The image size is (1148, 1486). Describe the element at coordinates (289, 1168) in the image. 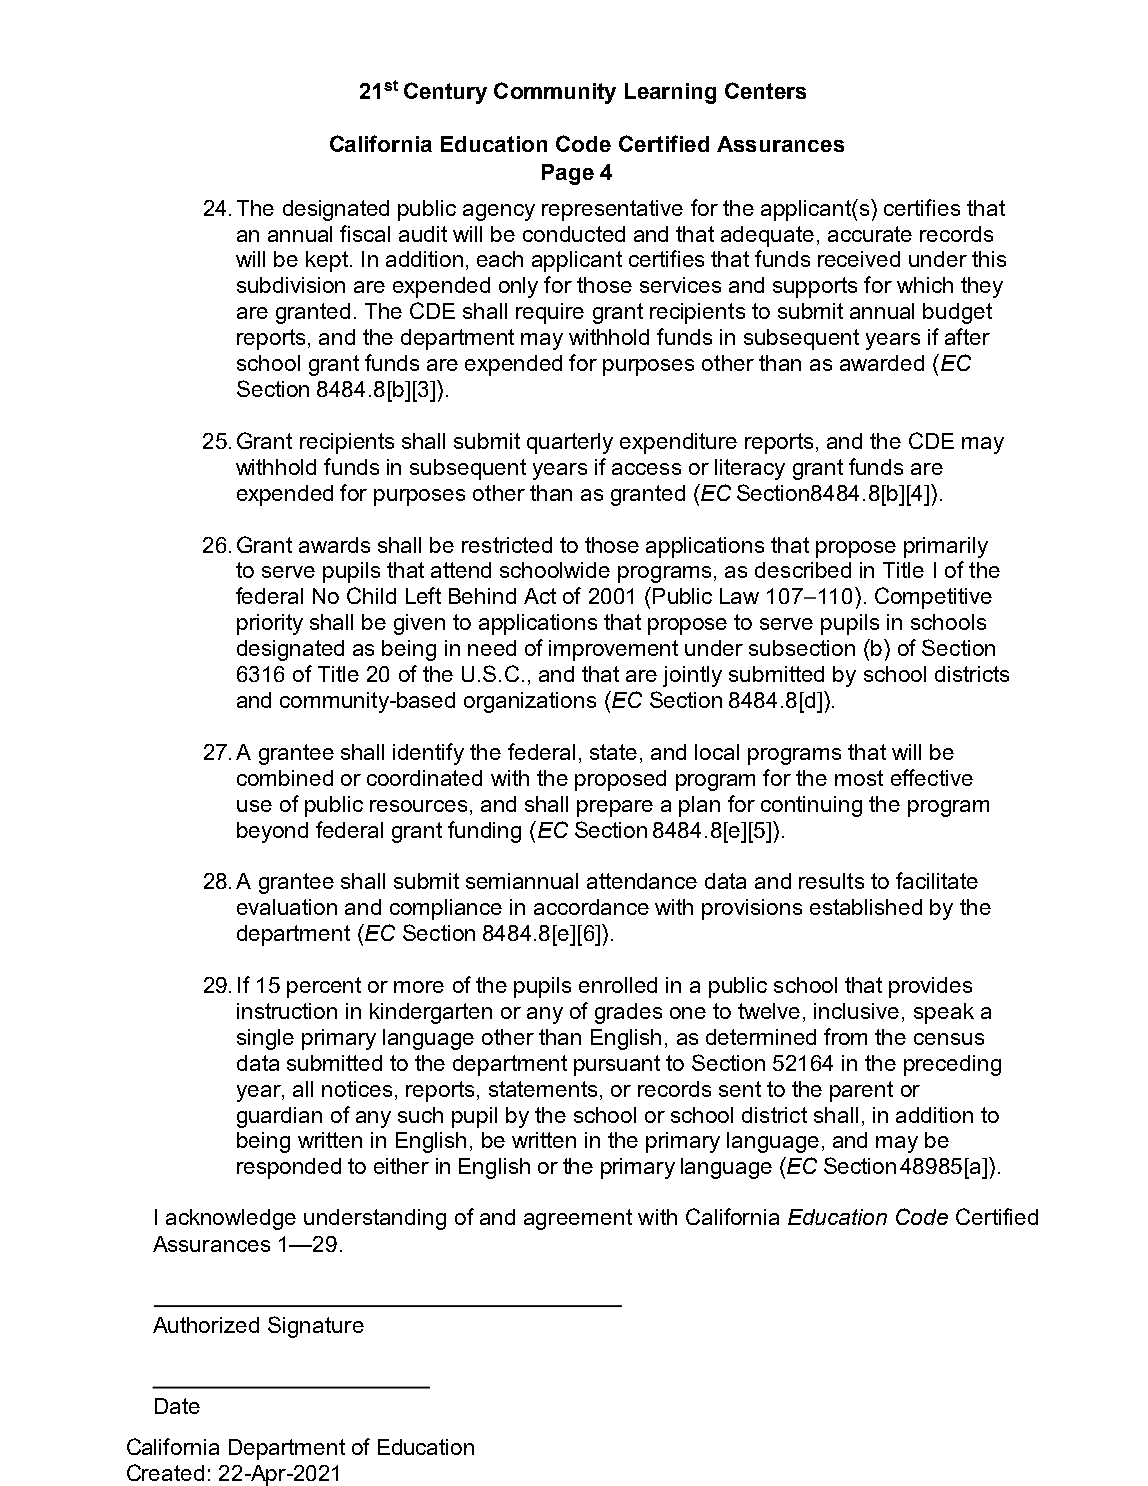

I see `responded` at that location.
